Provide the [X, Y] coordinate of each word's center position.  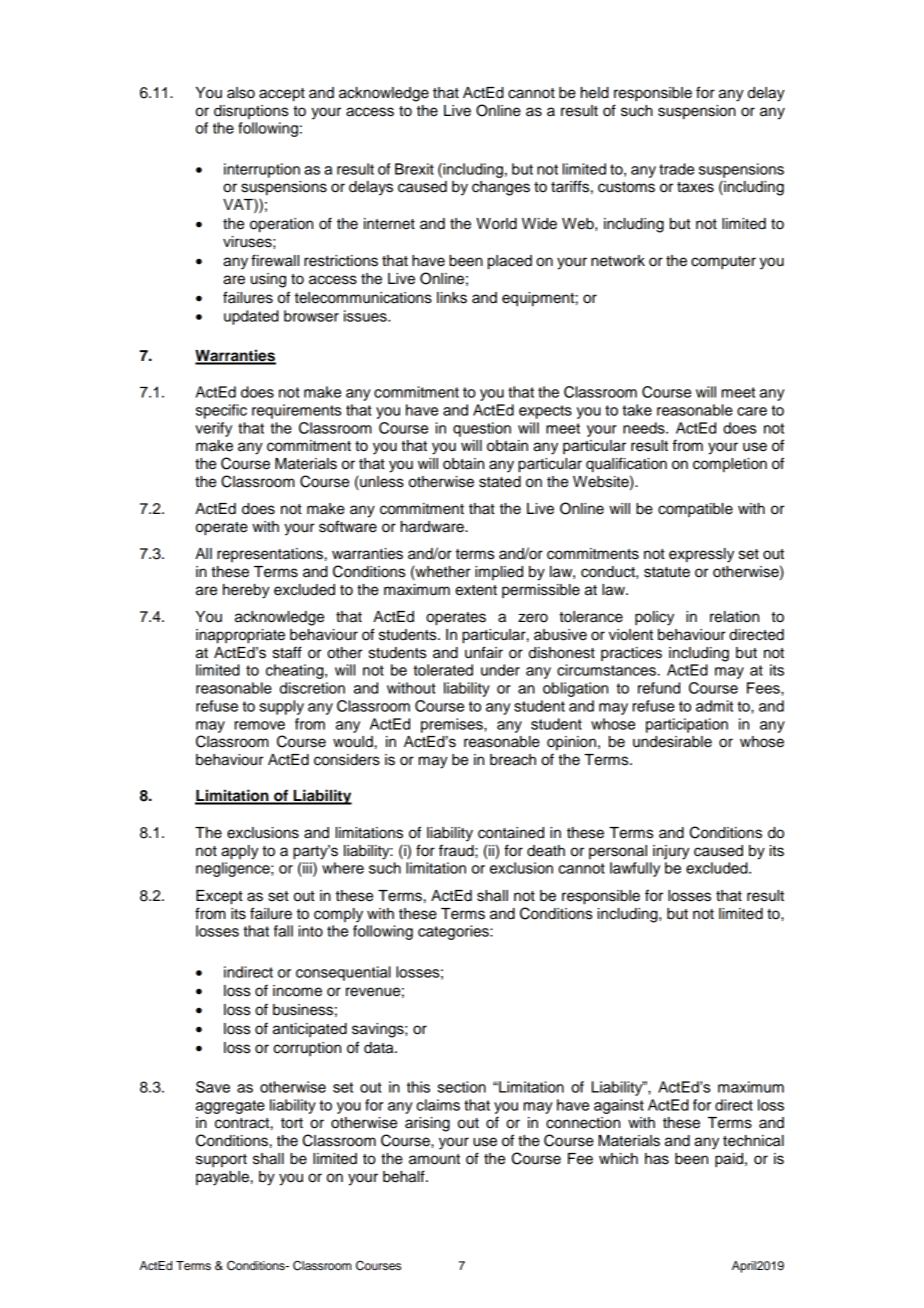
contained [511, 833]
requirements [296, 411]
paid [730, 1160]
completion [730, 465]
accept [282, 95]
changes [501, 188]
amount [434, 1159]
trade [676, 169]
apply [240, 852]
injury [671, 852]
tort [292, 1123]
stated [500, 482]
